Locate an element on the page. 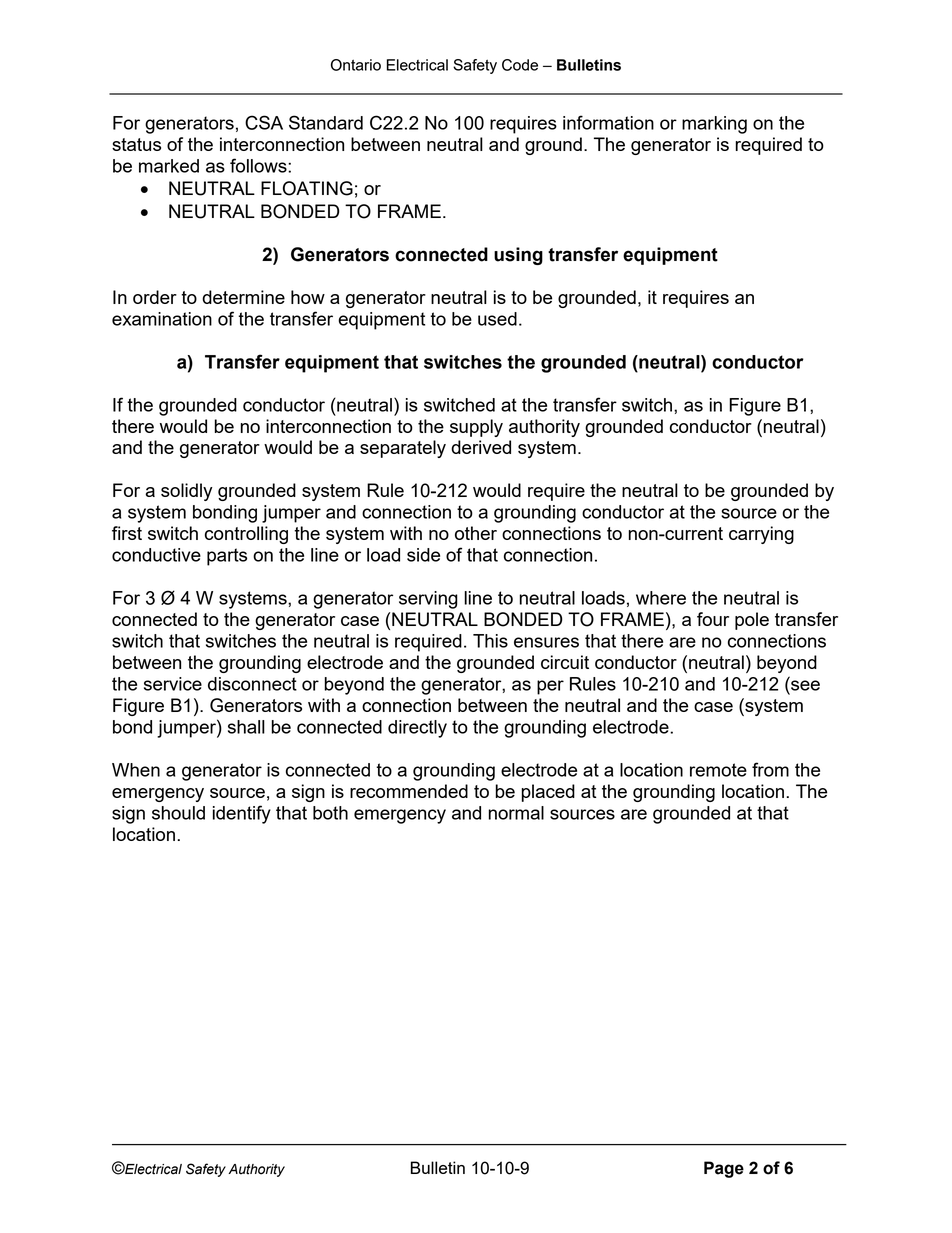  CSA is located at coordinates (264, 122).
